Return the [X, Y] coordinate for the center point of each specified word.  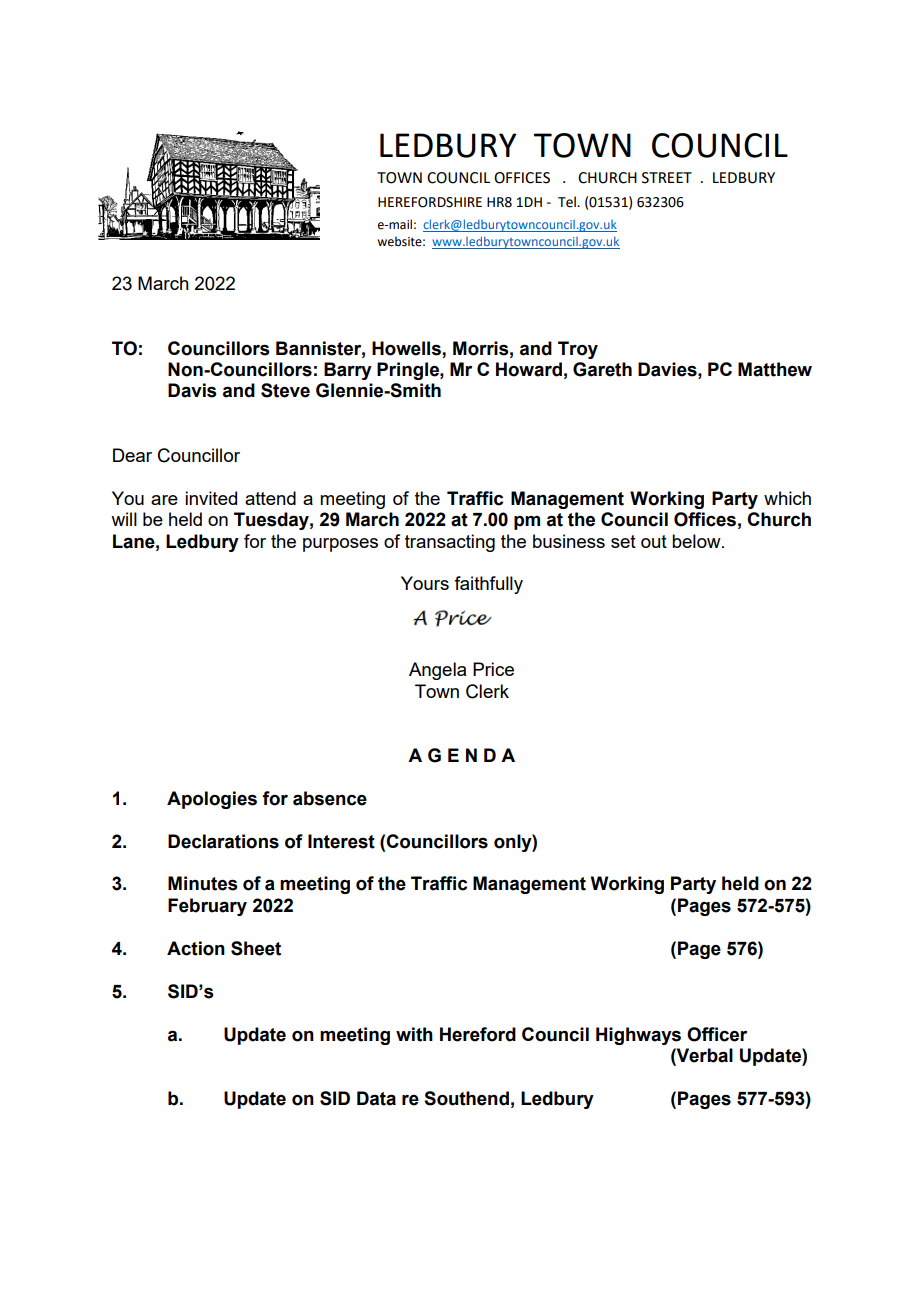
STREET [667, 178]
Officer [717, 1034]
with [414, 1034]
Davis [192, 390]
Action [196, 948]
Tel [568, 202]
